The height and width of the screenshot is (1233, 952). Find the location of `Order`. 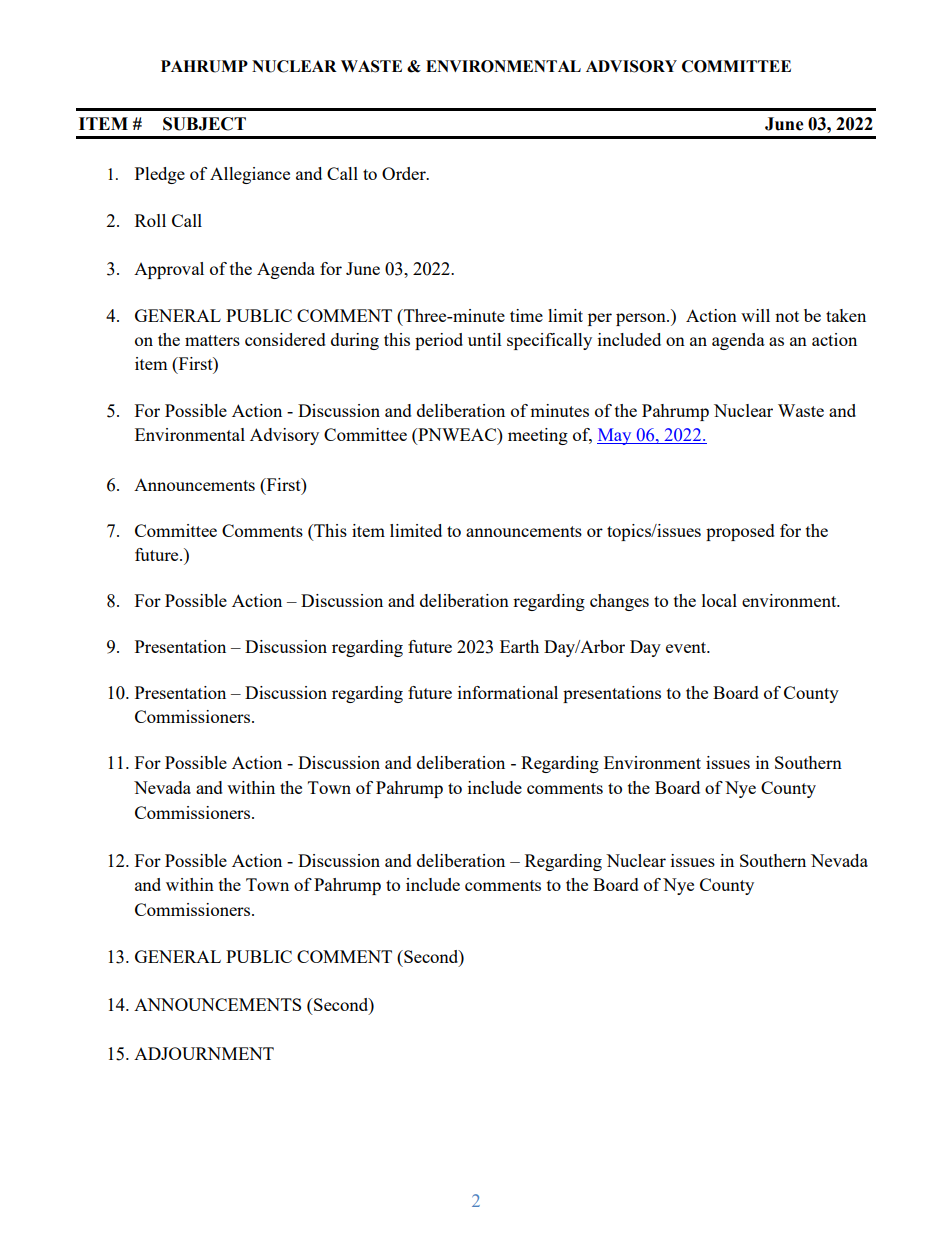

Order is located at coordinates (405, 173).
